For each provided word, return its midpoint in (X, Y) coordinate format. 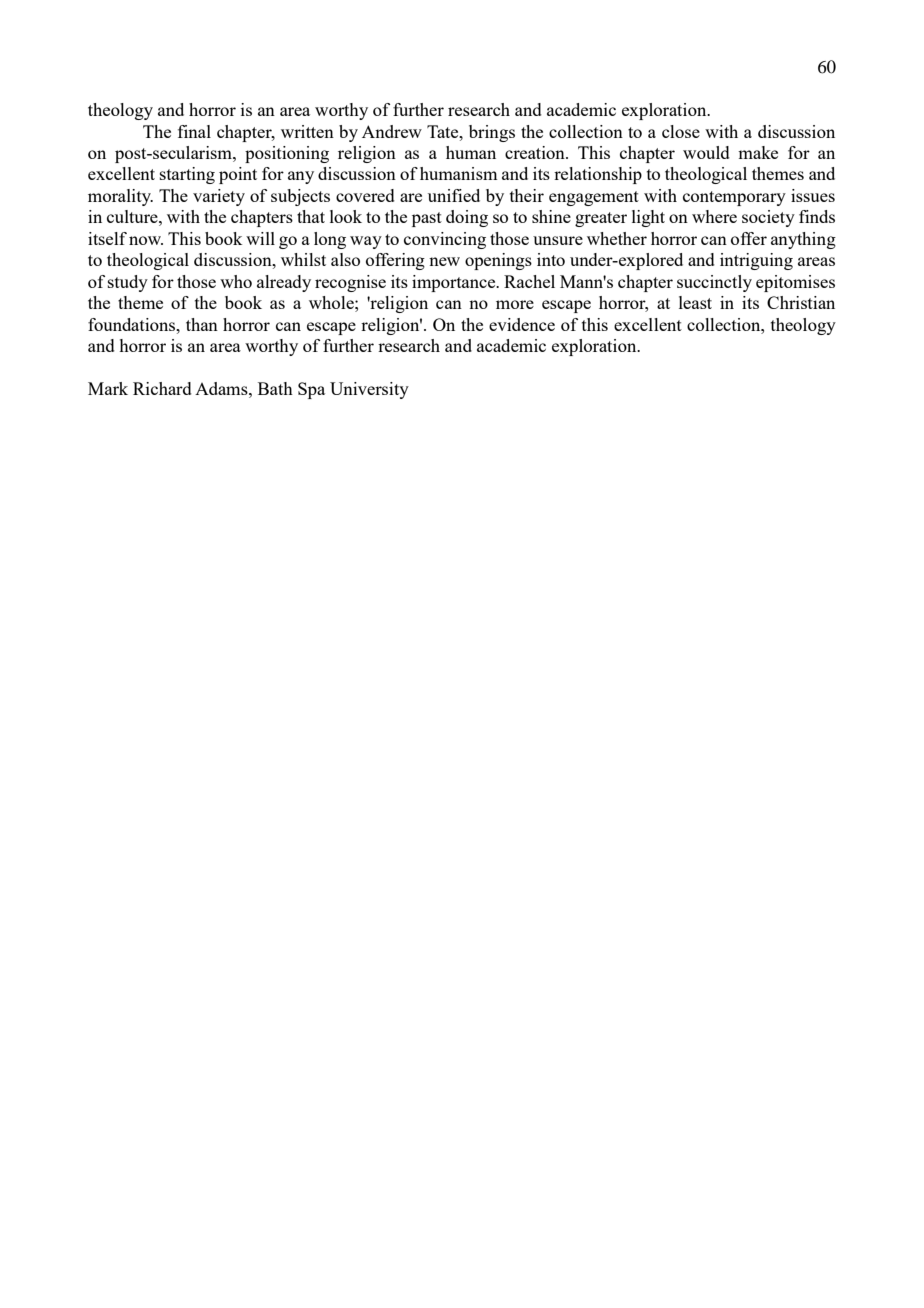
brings (492, 133)
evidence (522, 324)
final (194, 131)
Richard (162, 388)
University (369, 390)
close (681, 131)
